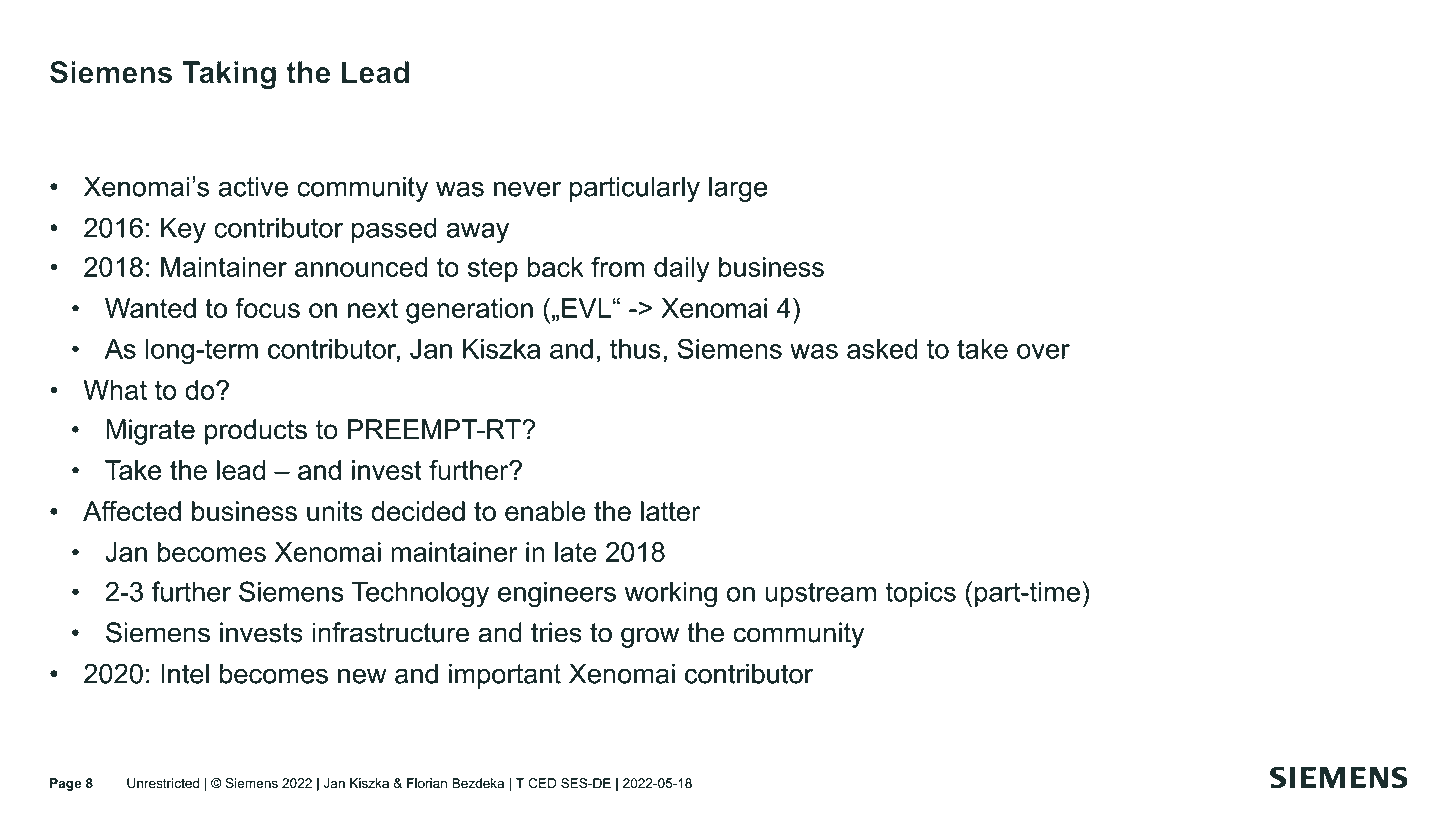 The image size is (1456, 819). I want to click on Unrestricted, so click(163, 783).
